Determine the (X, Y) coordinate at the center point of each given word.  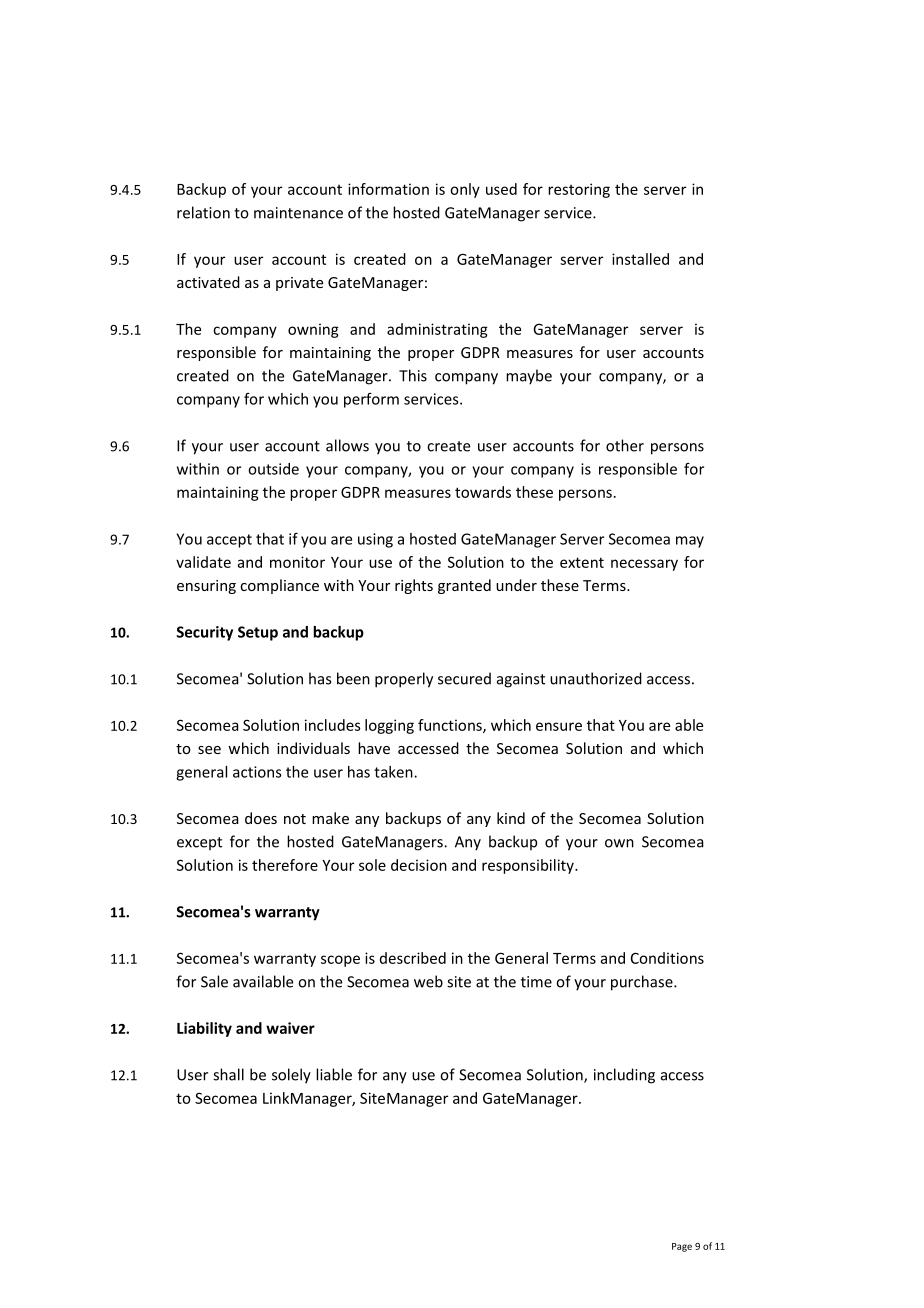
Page (682, 1247)
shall (228, 1074)
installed (640, 259)
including (624, 1076)
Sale (214, 981)
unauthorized (596, 678)
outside (273, 469)
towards (483, 492)
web (428, 981)
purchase (643, 983)
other (625, 445)
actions (257, 772)
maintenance (298, 213)
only (465, 190)
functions (451, 726)
